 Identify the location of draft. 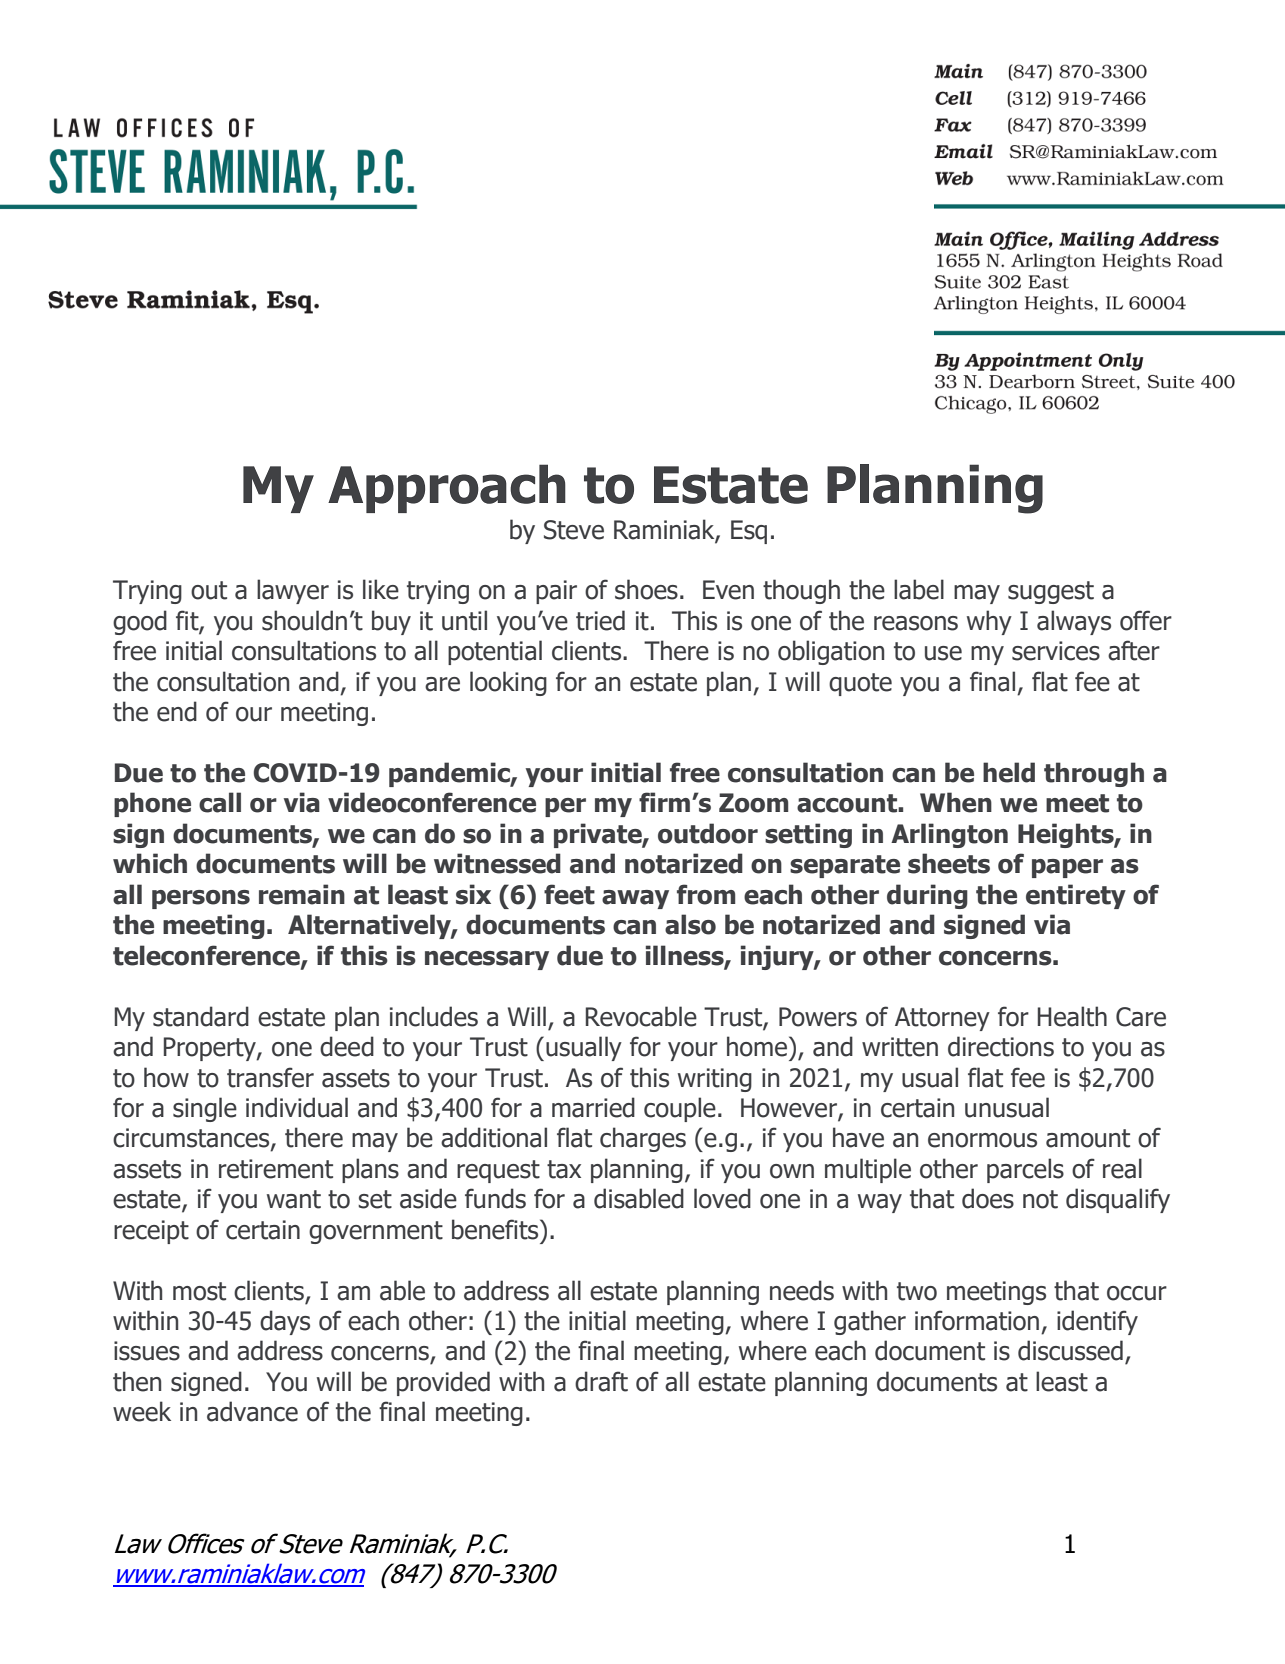
(601, 1381).
